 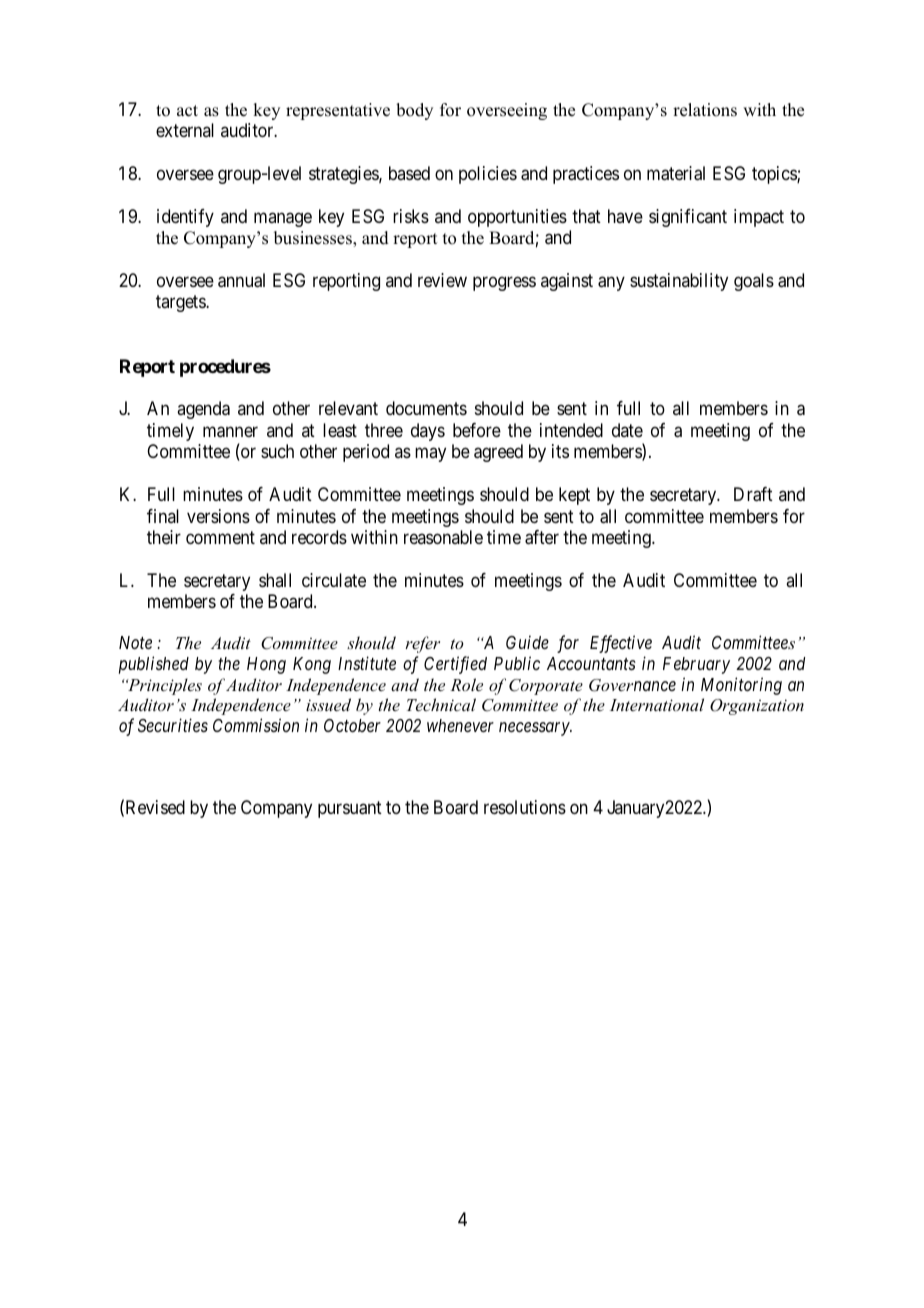 What do you see at coordinates (430, 455) in the page?
I see `may` at bounding box center [430, 455].
